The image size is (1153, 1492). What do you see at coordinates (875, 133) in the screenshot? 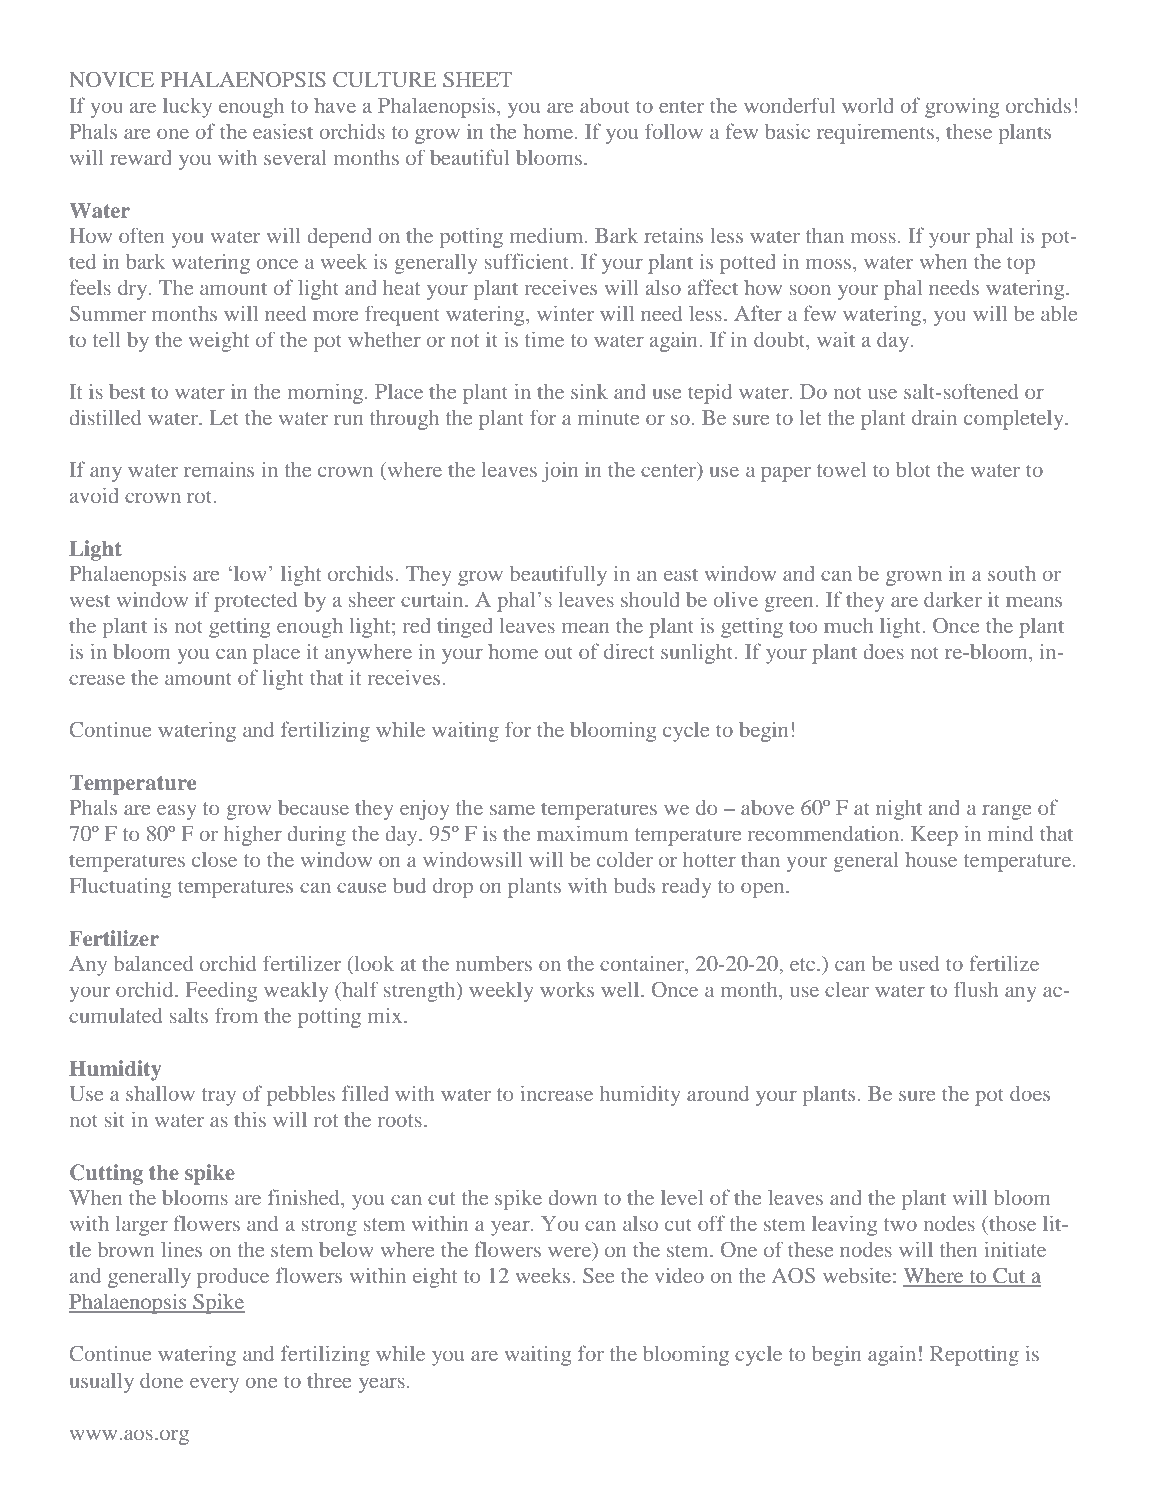
I see `requirements` at bounding box center [875, 133].
